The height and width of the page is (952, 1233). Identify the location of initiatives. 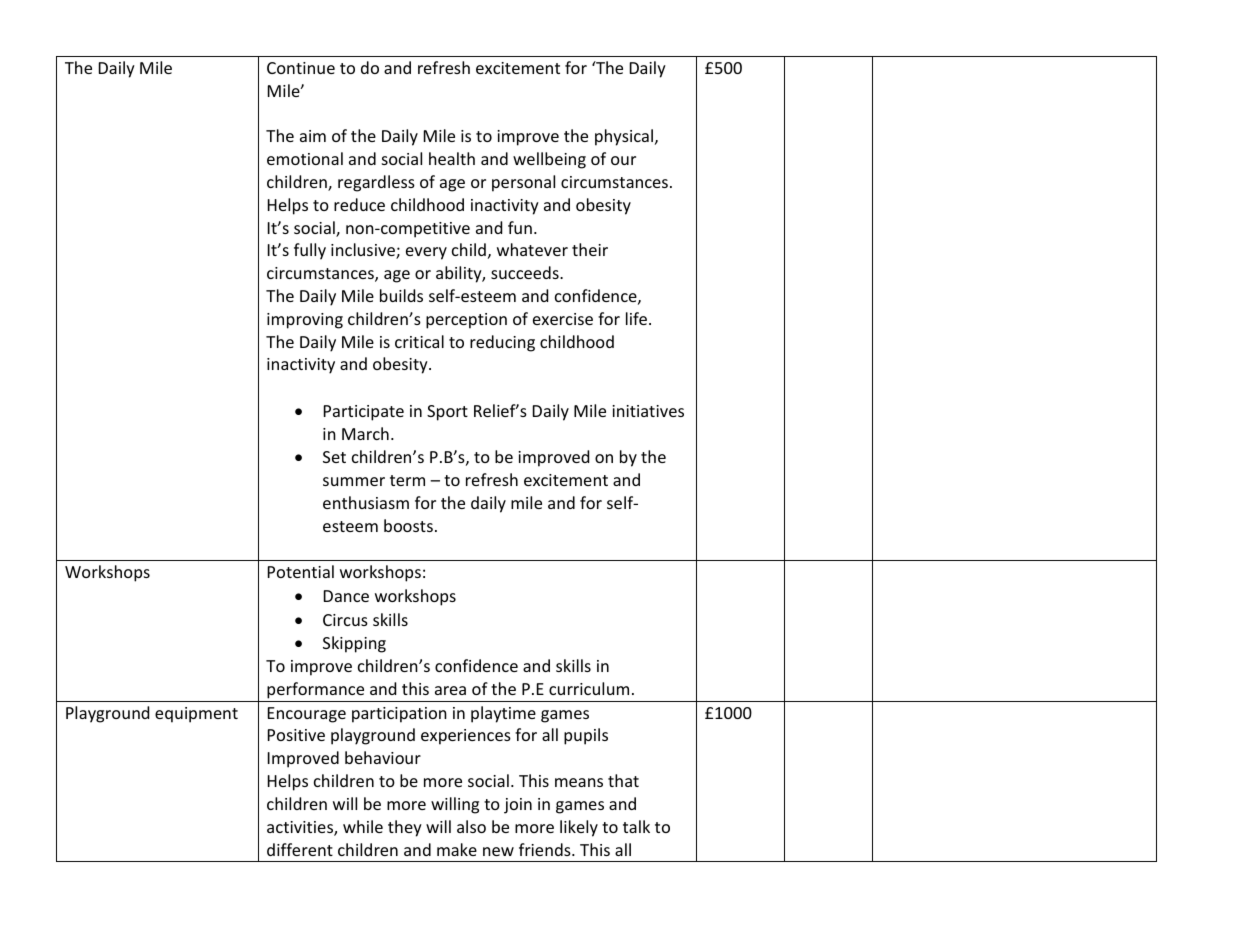
(648, 411).
